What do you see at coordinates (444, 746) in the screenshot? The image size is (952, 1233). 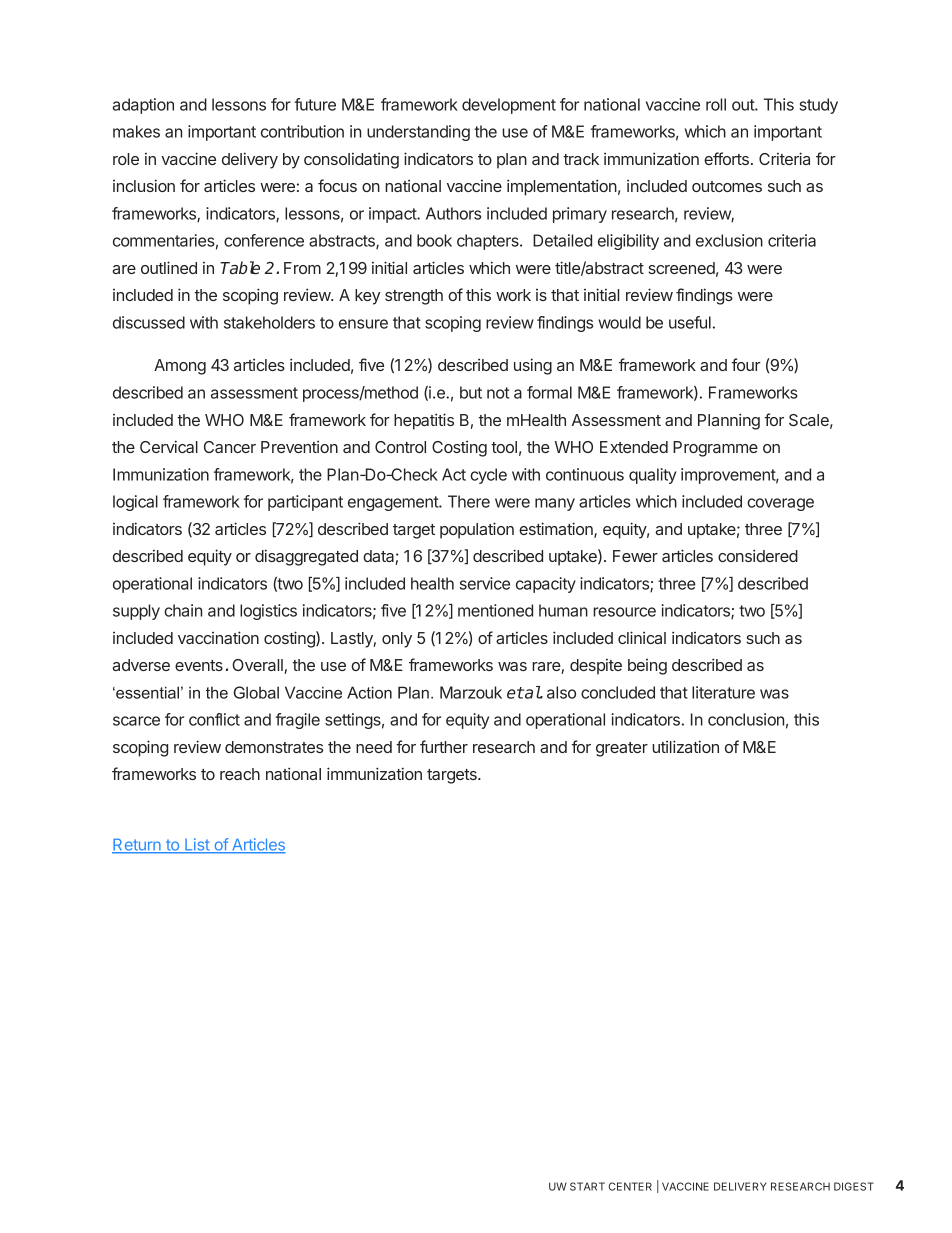 I see `further` at bounding box center [444, 746].
